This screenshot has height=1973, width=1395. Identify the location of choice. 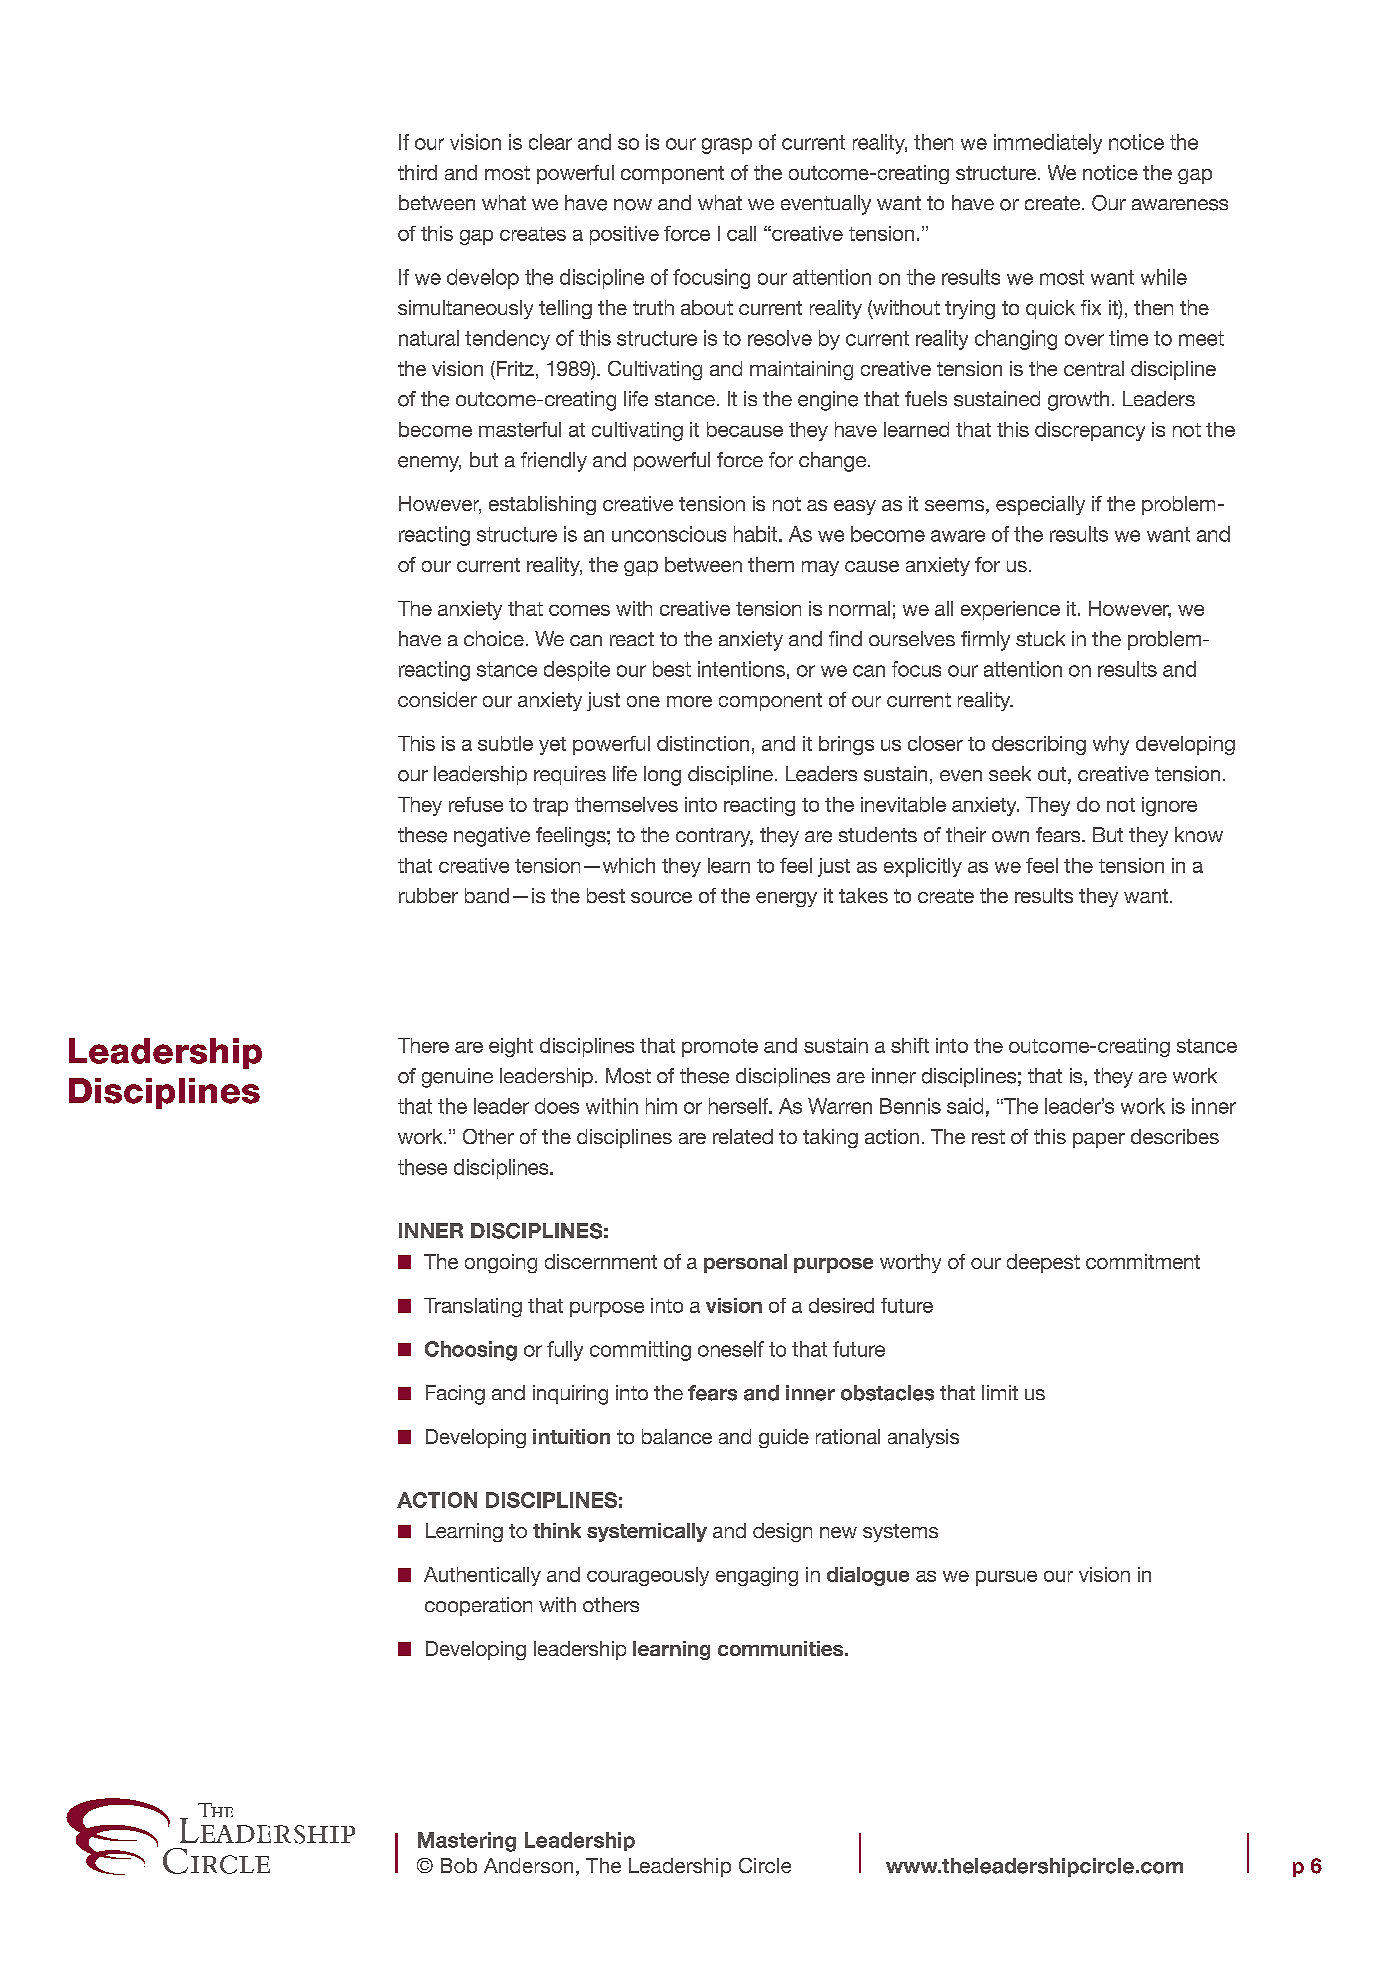
(494, 638).
